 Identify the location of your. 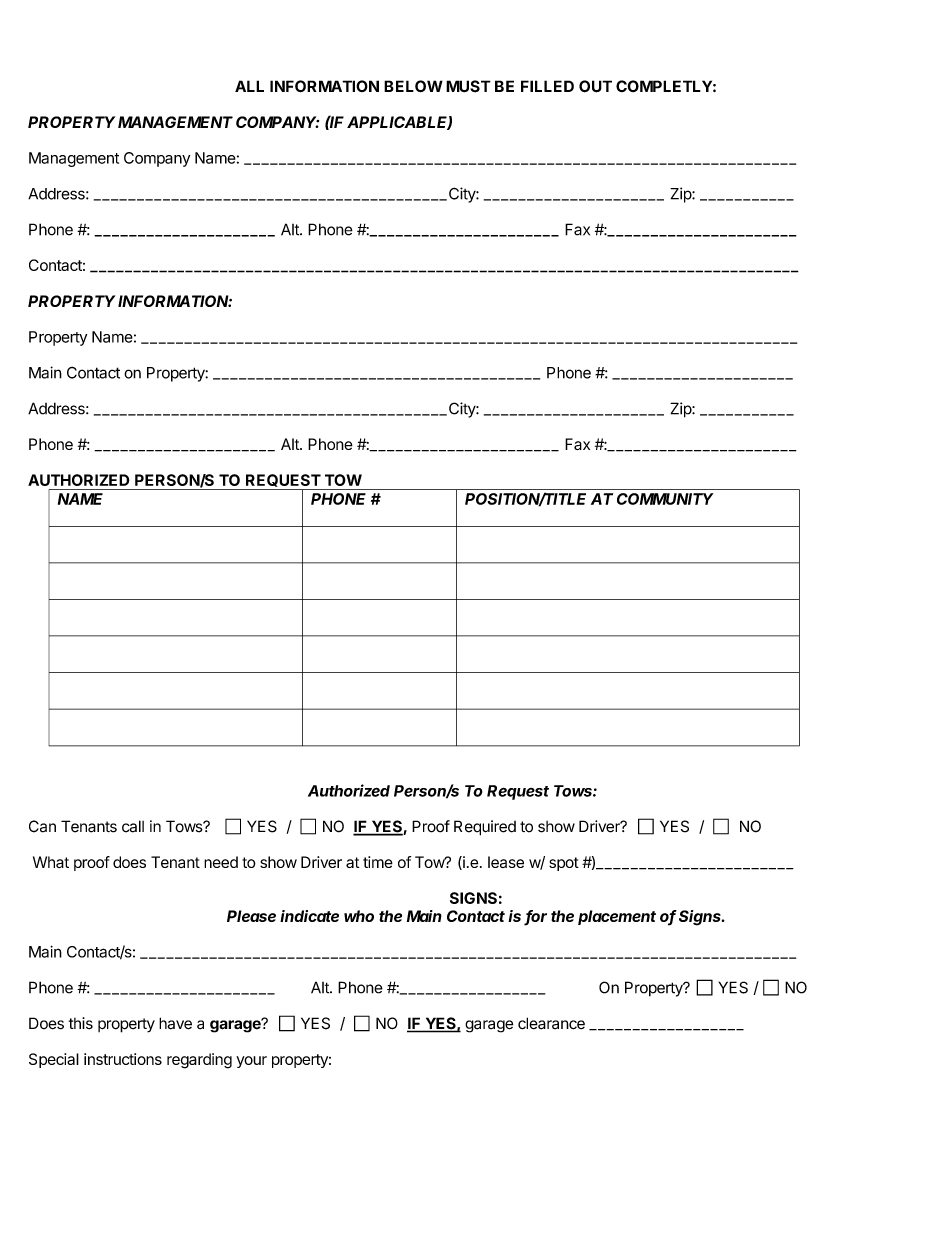
(251, 1062).
